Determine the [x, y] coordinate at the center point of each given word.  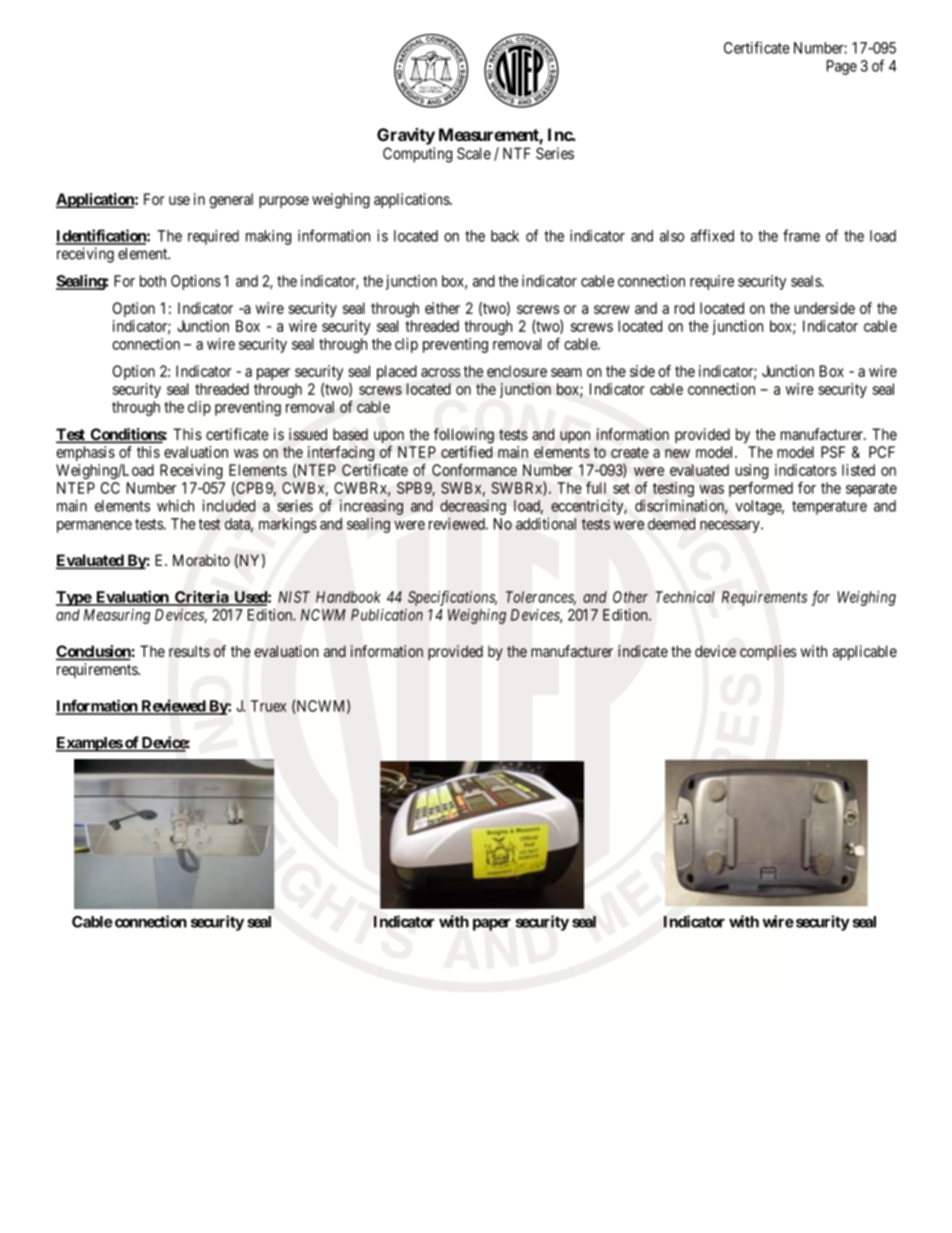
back [505, 236]
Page [842, 67]
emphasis [85, 453]
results [189, 651]
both [153, 281]
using [752, 473]
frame [801, 235]
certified [467, 452]
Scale [474, 153]
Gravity [406, 136]
